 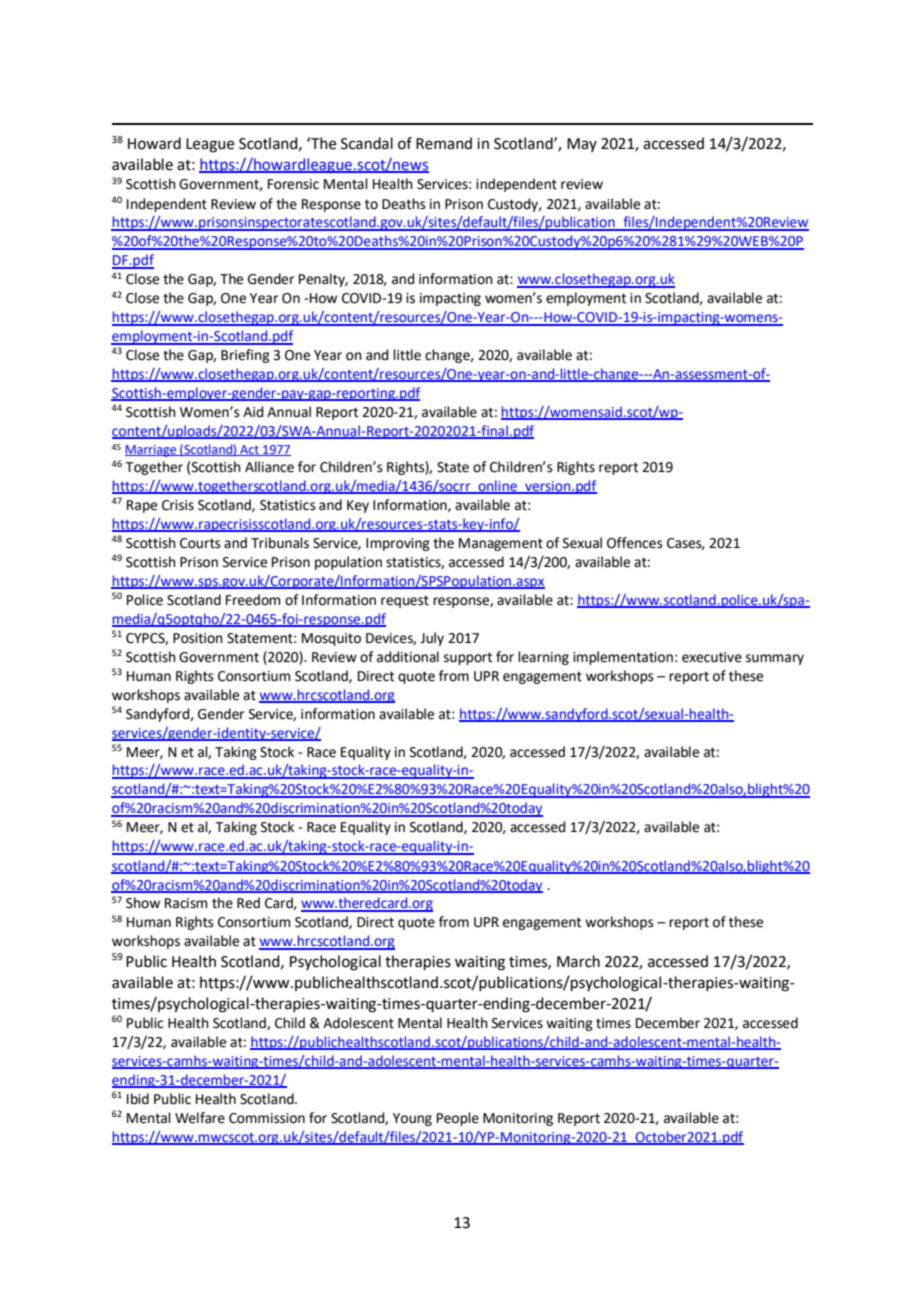 I want to click on Show, so click(x=143, y=903).
